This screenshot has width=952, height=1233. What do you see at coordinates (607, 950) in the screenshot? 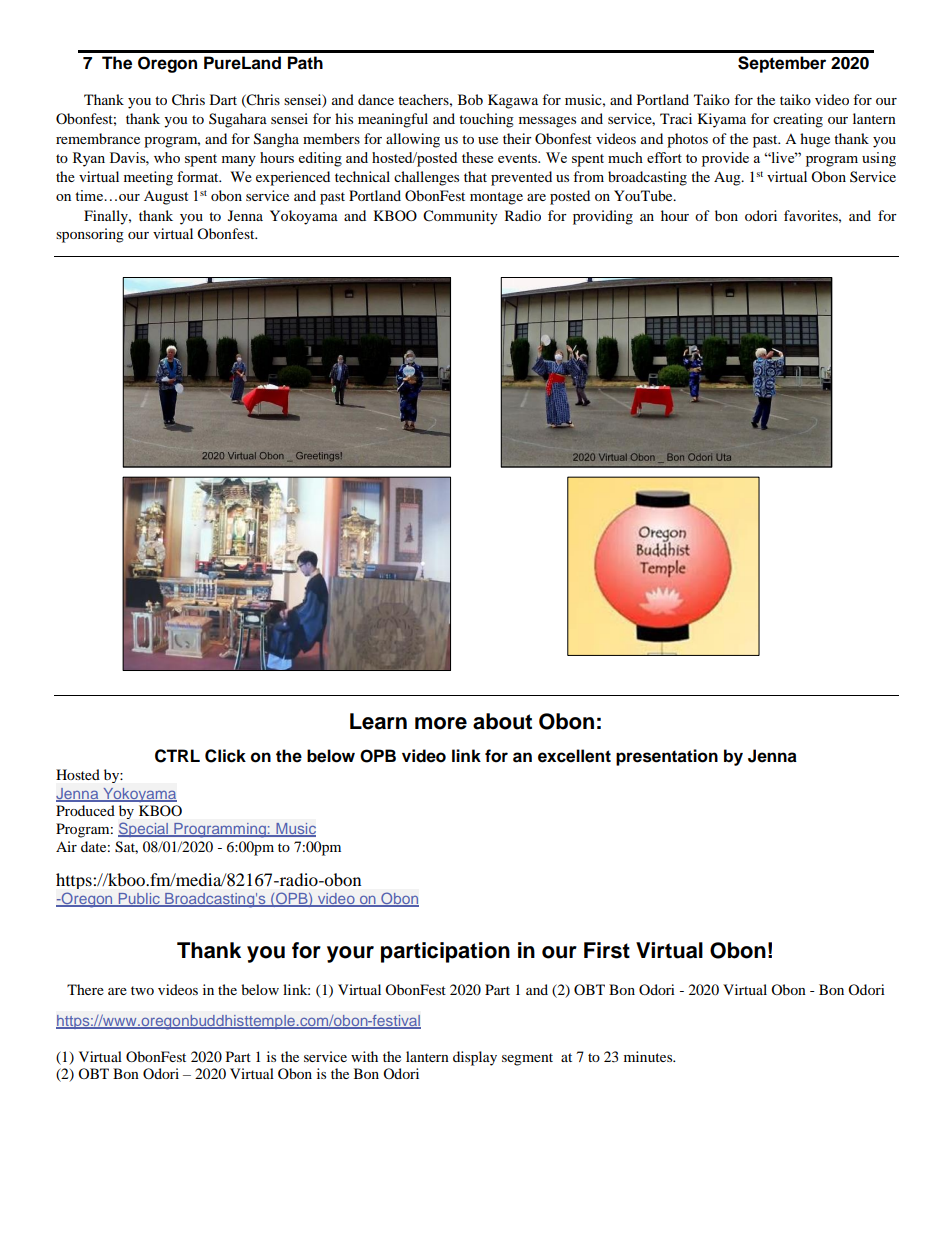
I see `First` at bounding box center [607, 950].
